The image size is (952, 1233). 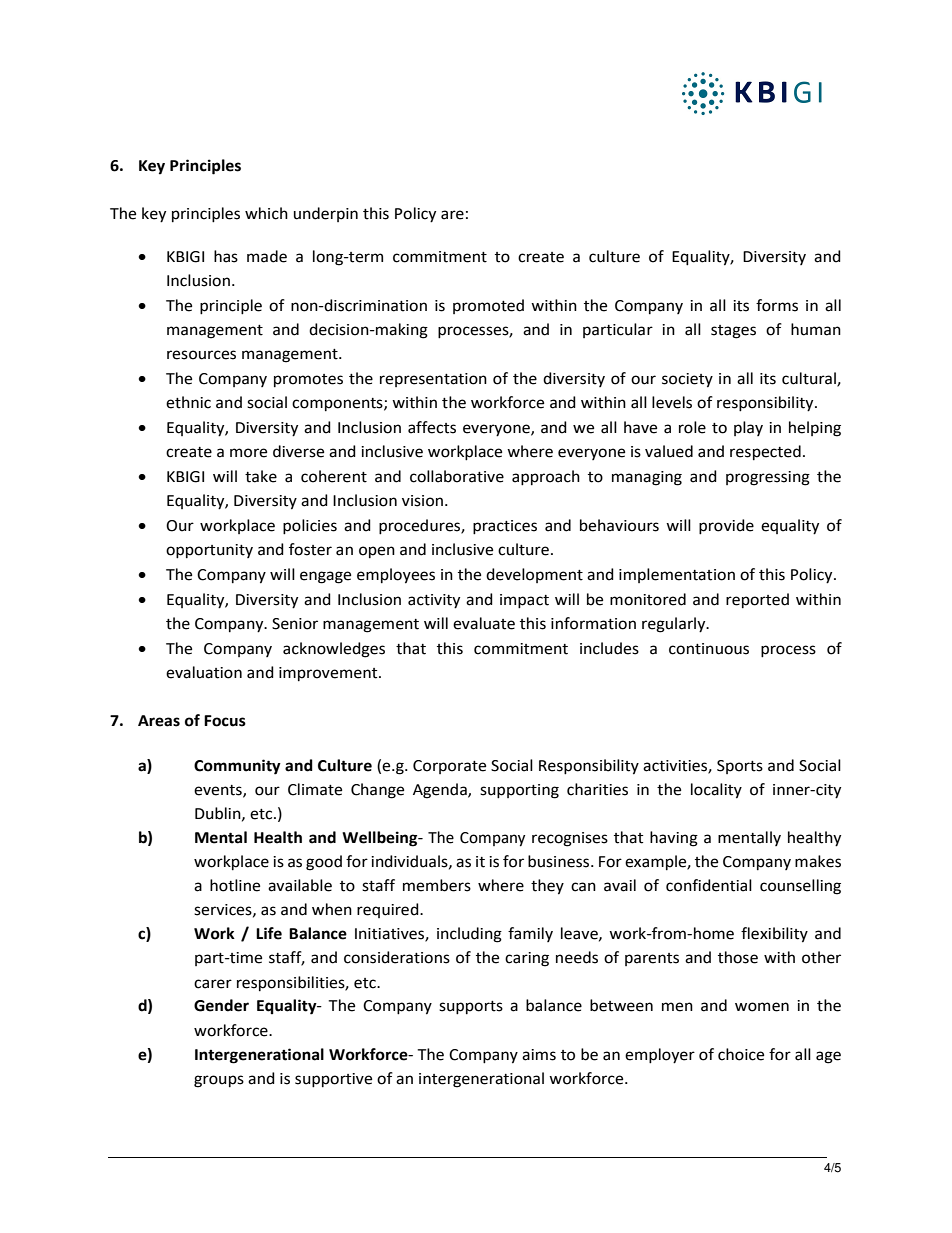 What do you see at coordinates (457, 476) in the document?
I see `collaborative` at bounding box center [457, 476].
